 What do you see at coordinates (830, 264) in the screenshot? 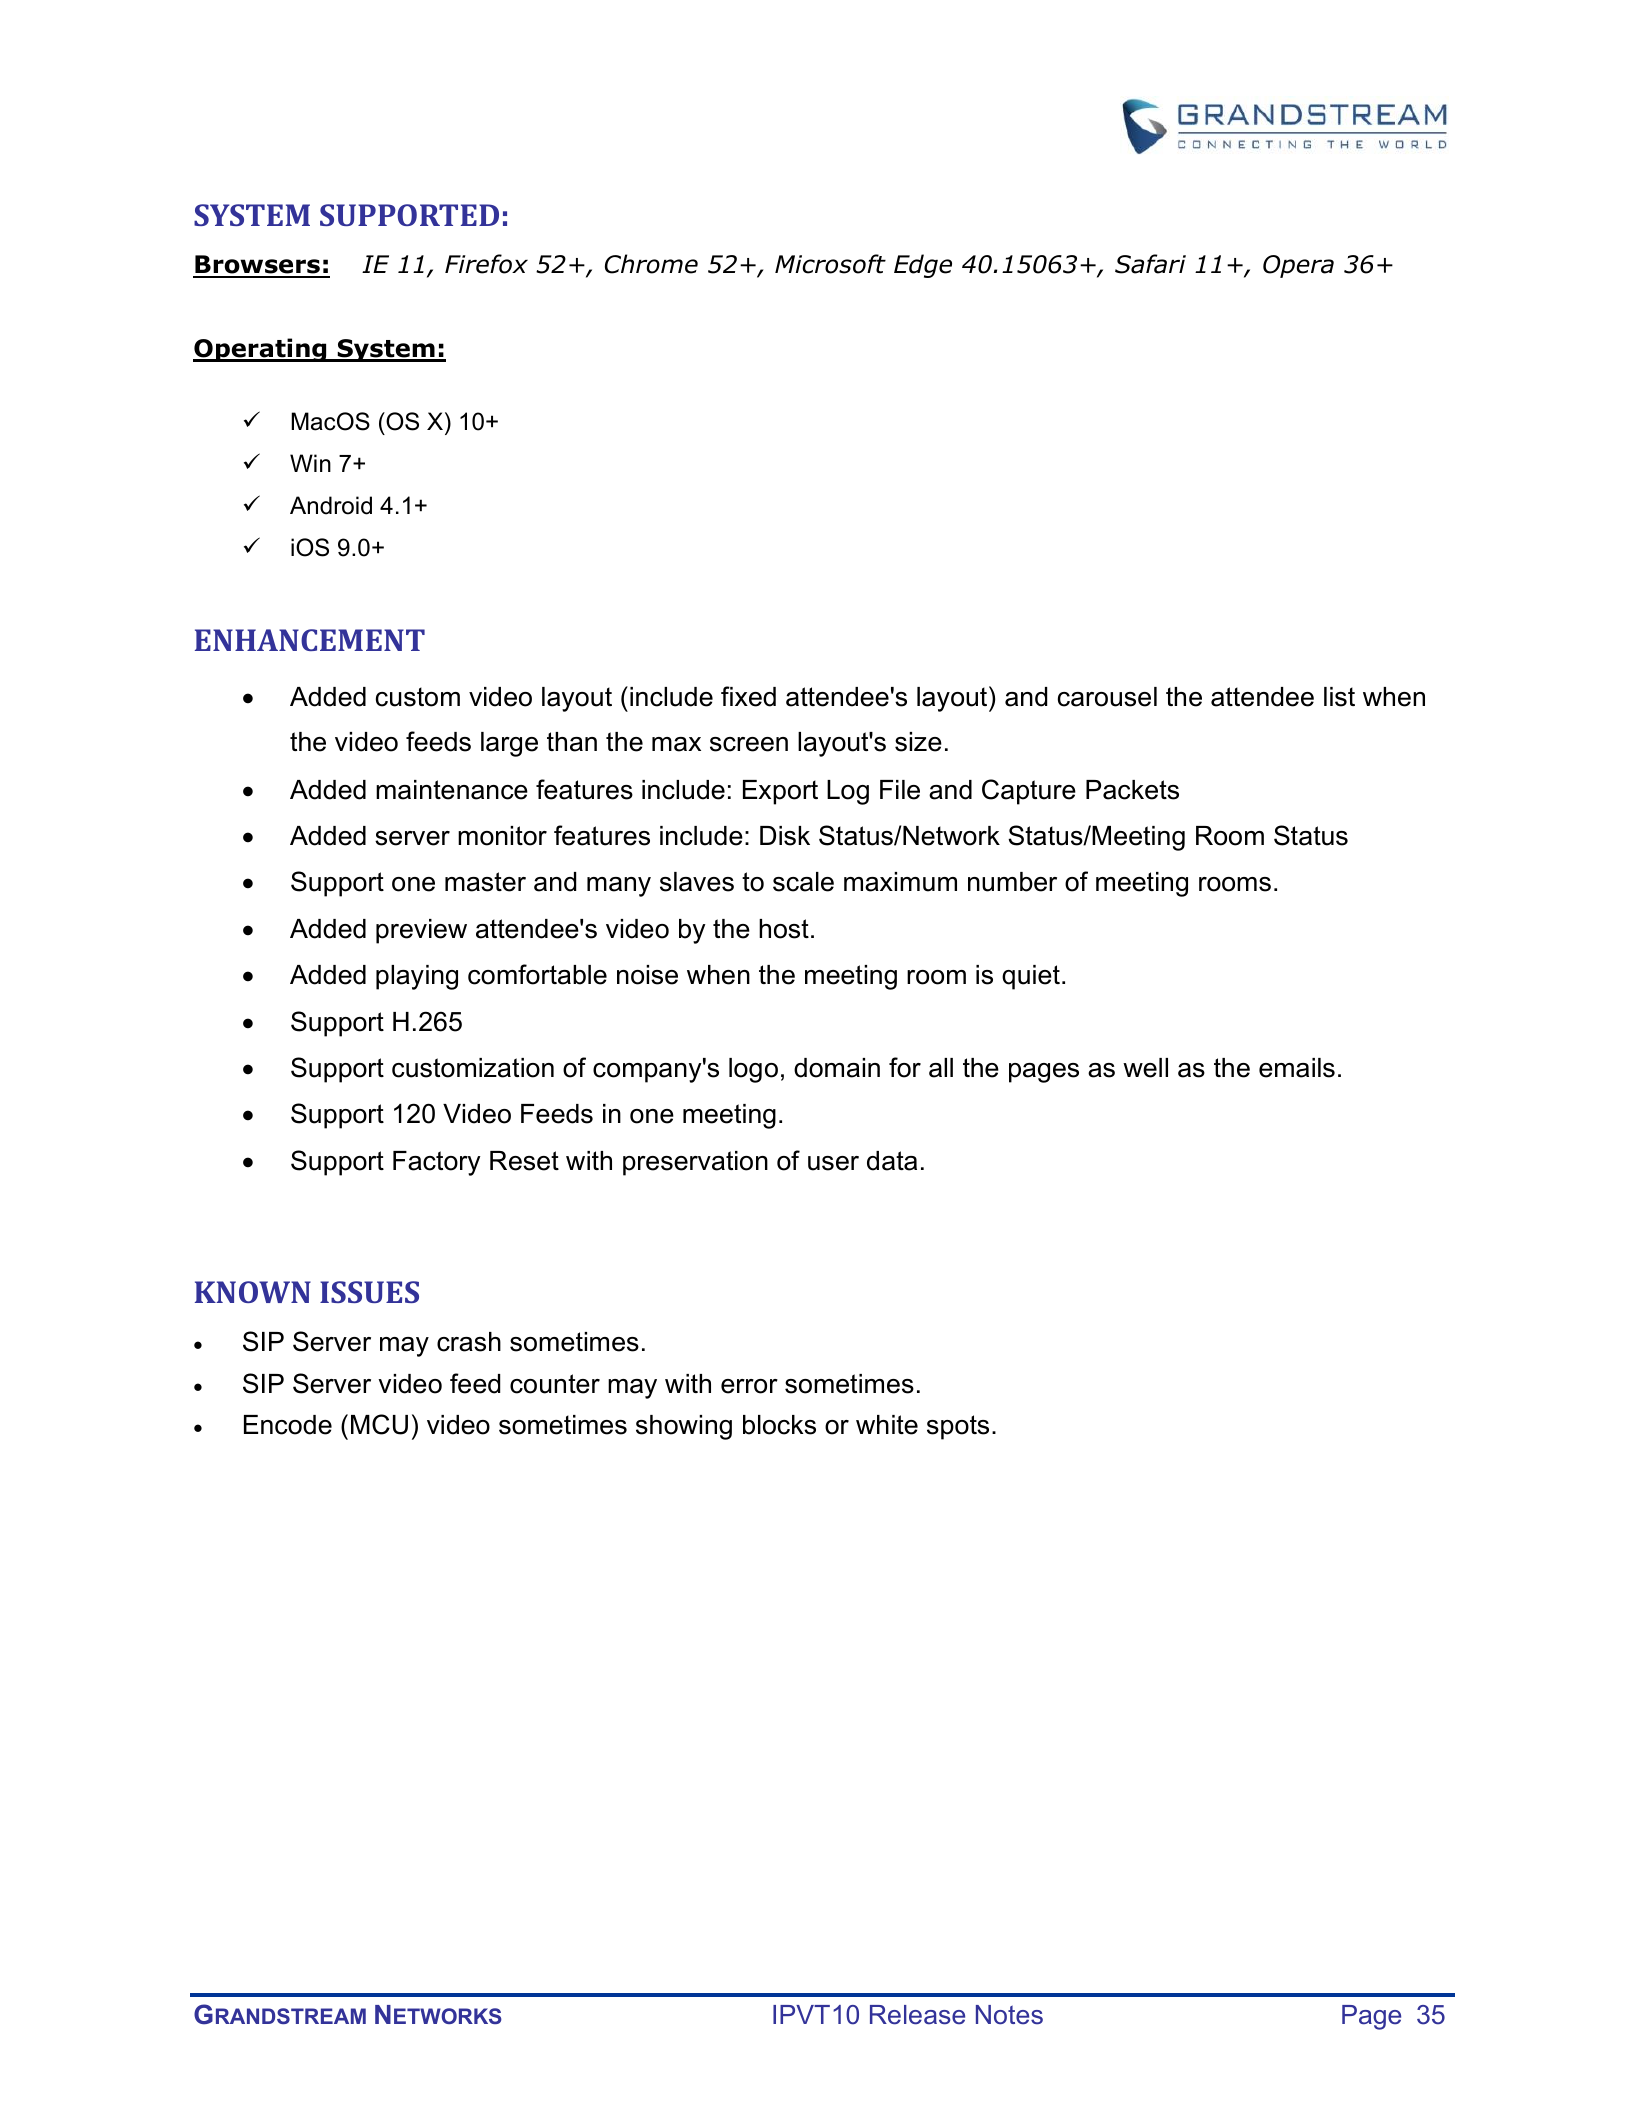
I see `Microsoft` at bounding box center [830, 264].
